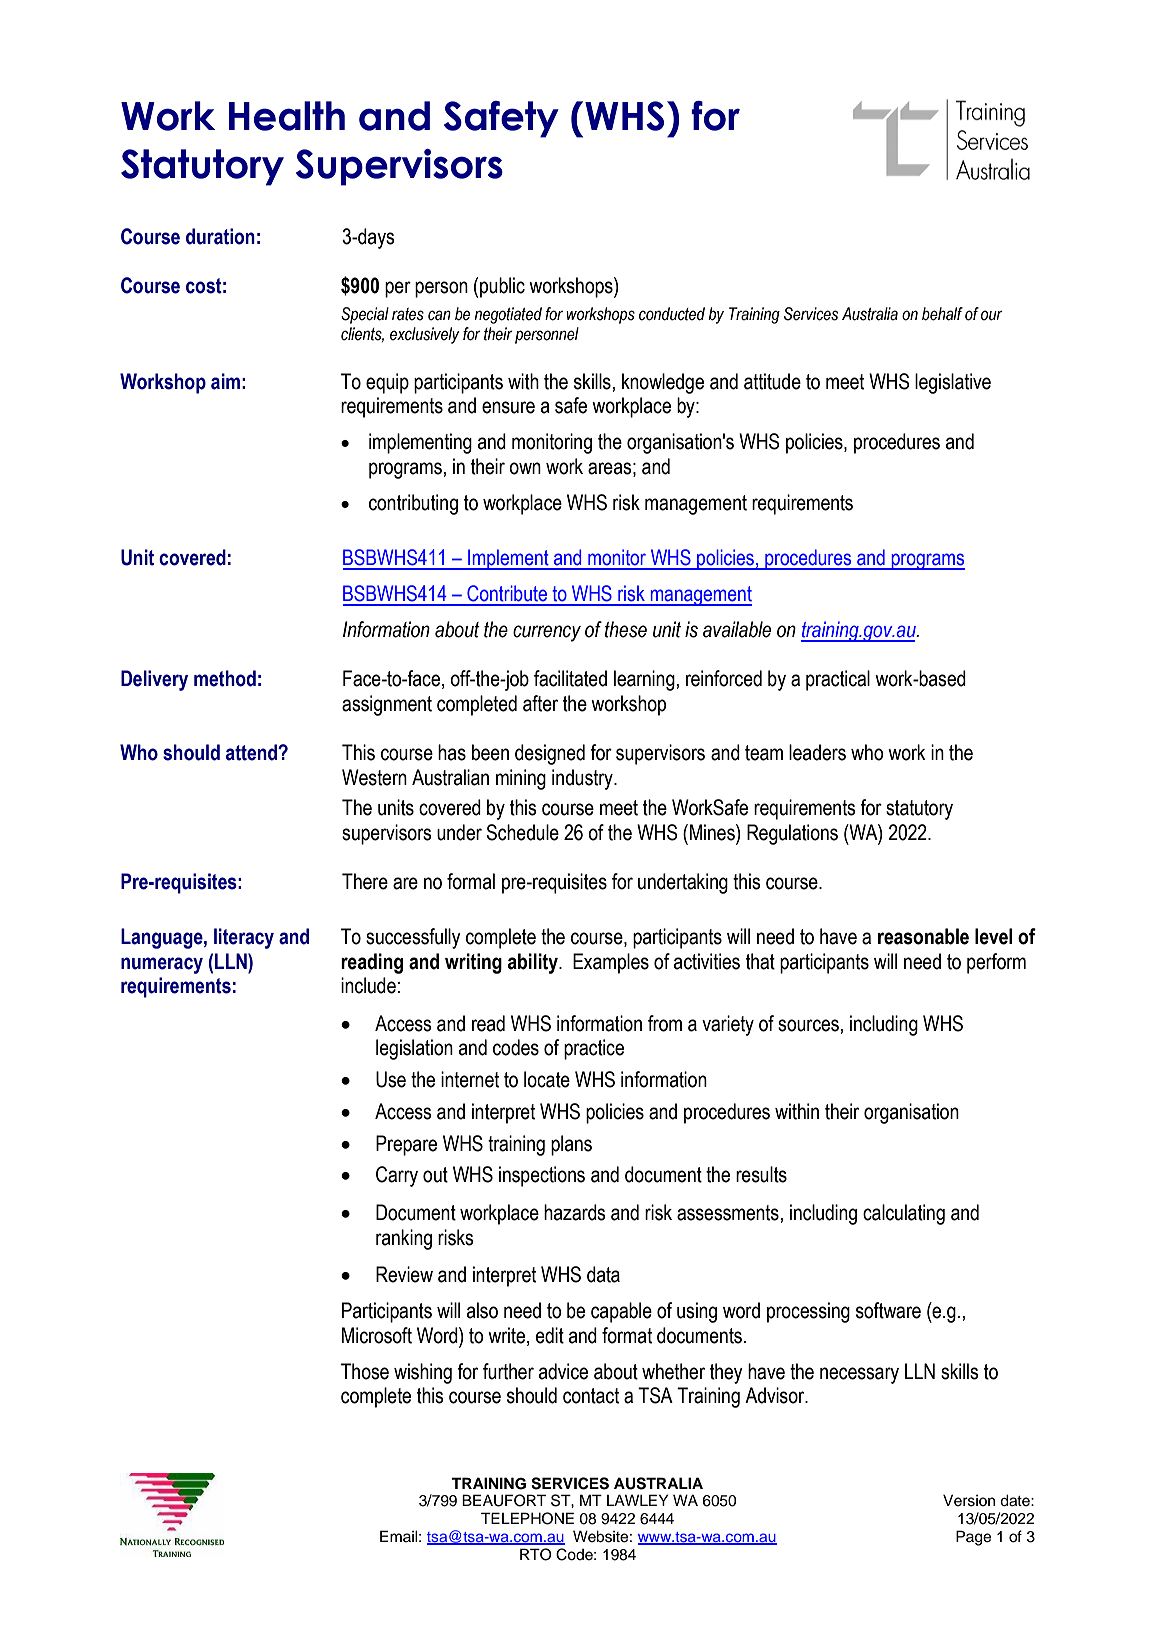  Describe the element at coordinates (570, 678) in the screenshot. I see `facilitated` at that location.
